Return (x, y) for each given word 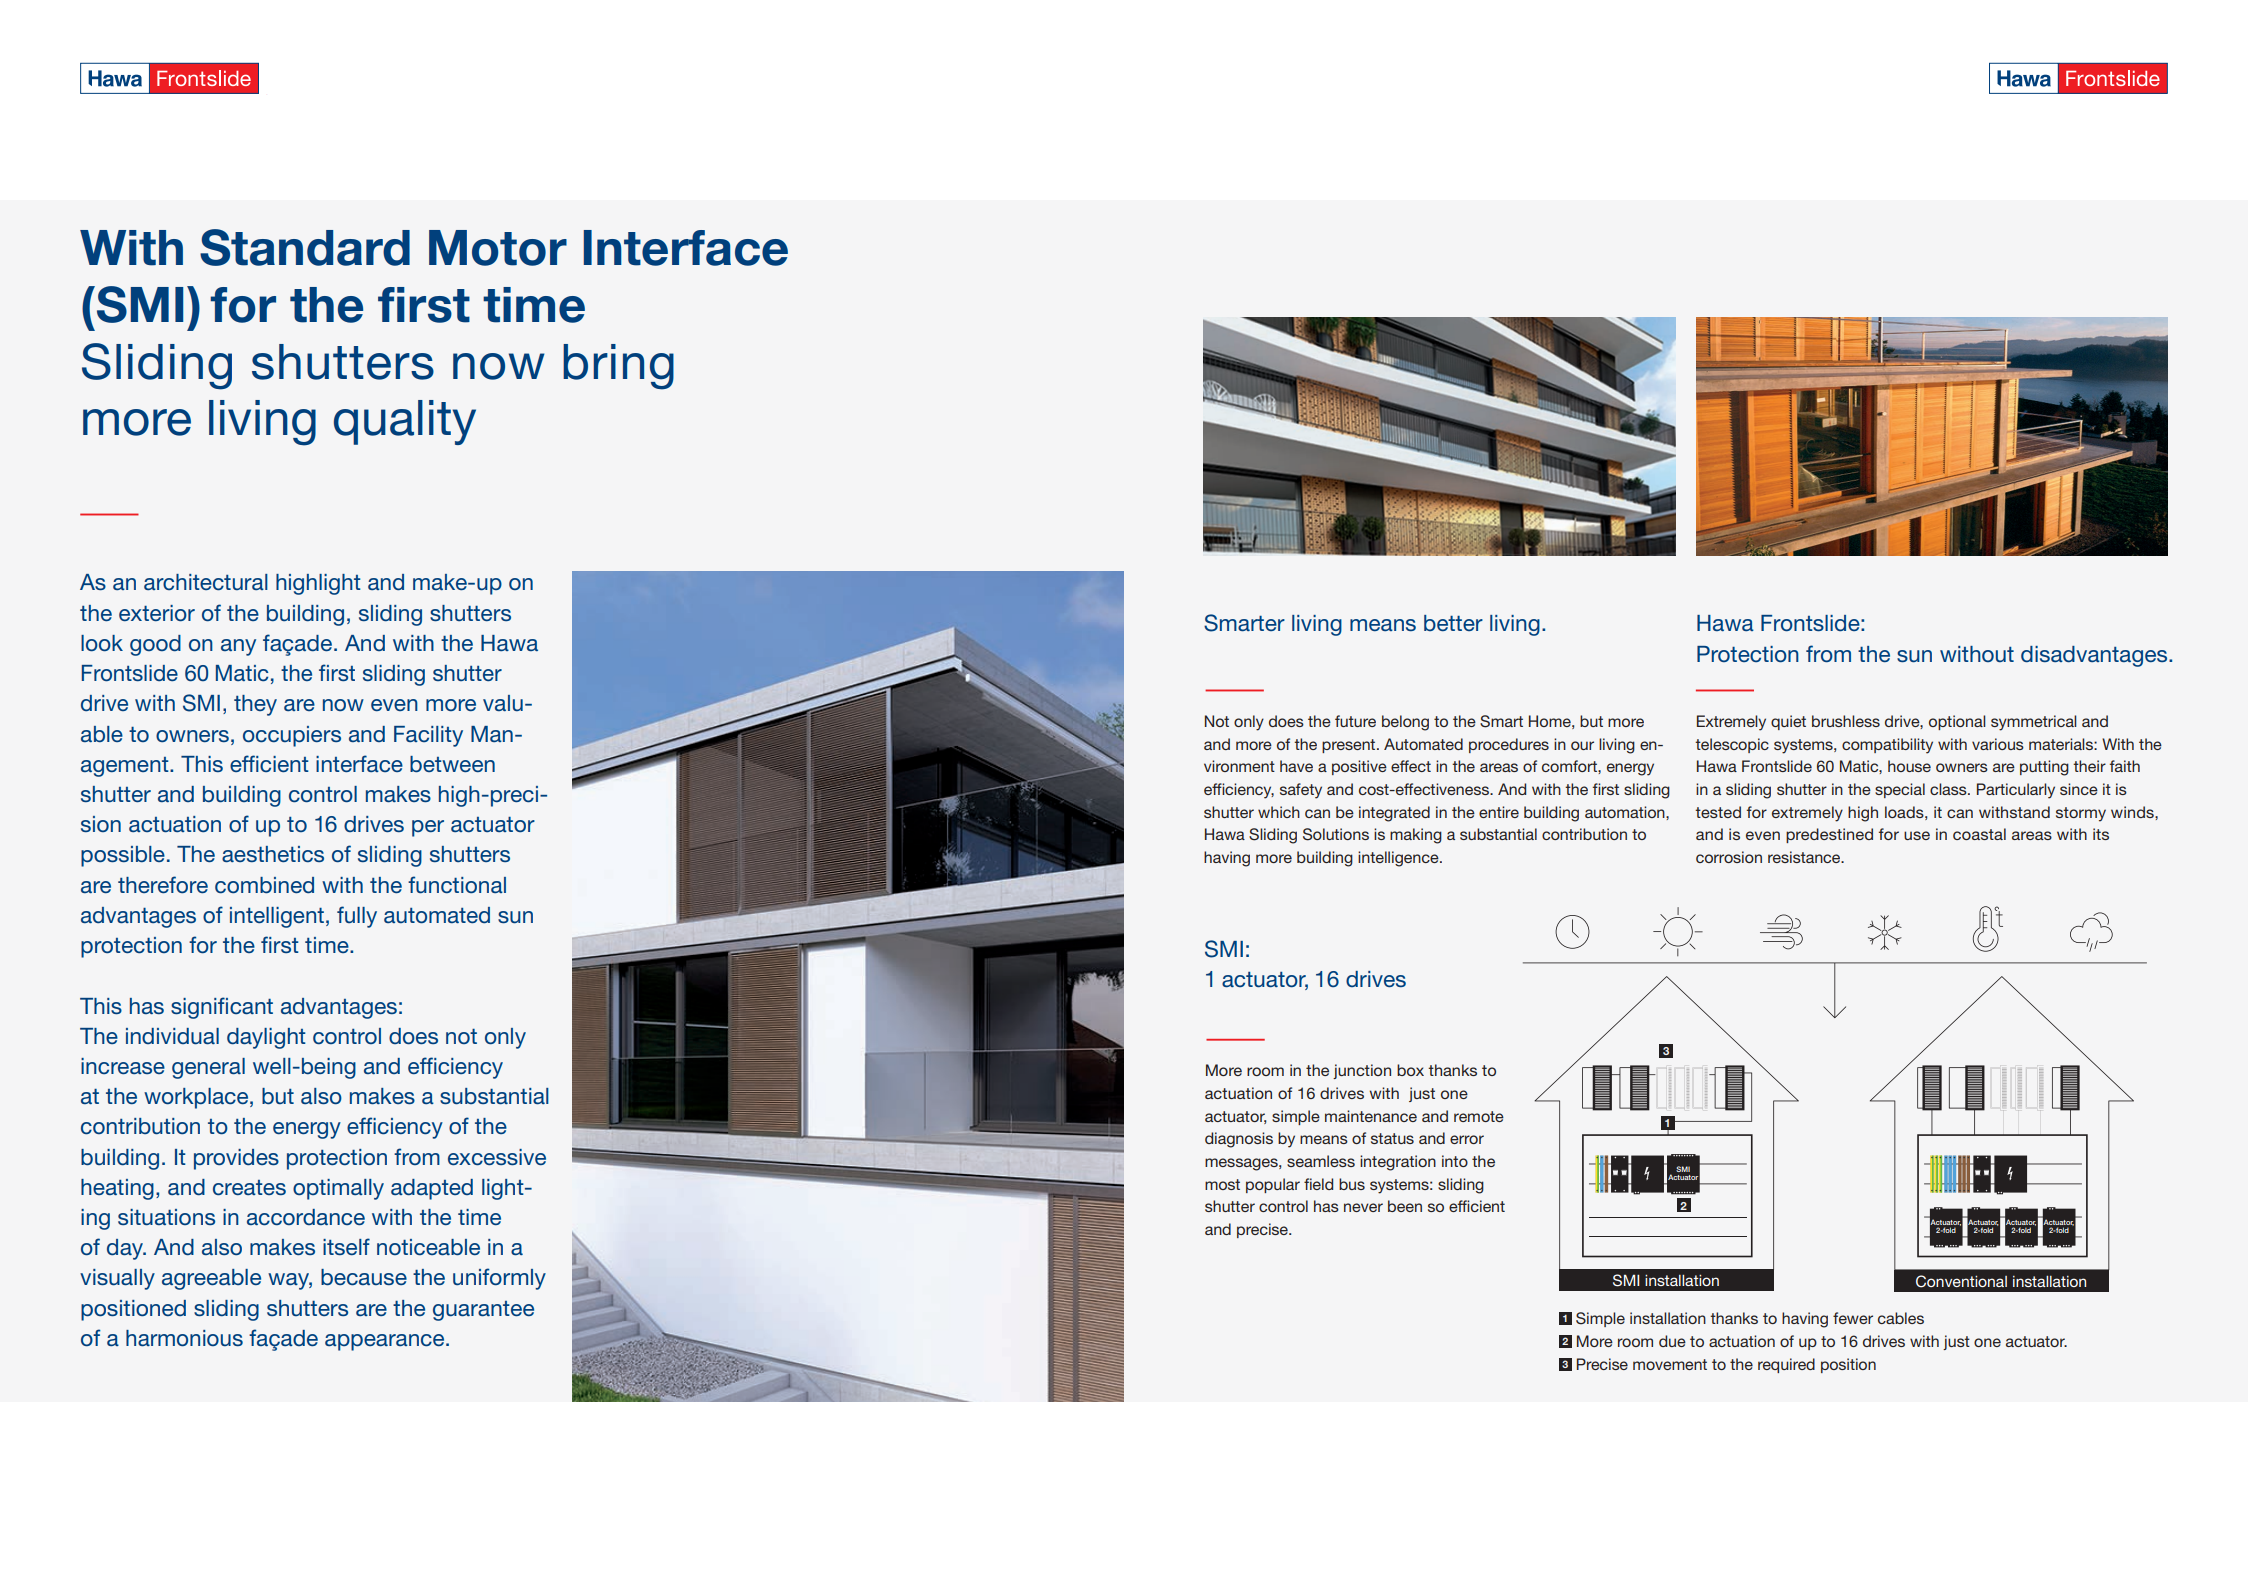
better (1453, 623)
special (1900, 790)
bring (618, 367)
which (1279, 812)
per (428, 828)
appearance (386, 1342)
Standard (305, 247)
